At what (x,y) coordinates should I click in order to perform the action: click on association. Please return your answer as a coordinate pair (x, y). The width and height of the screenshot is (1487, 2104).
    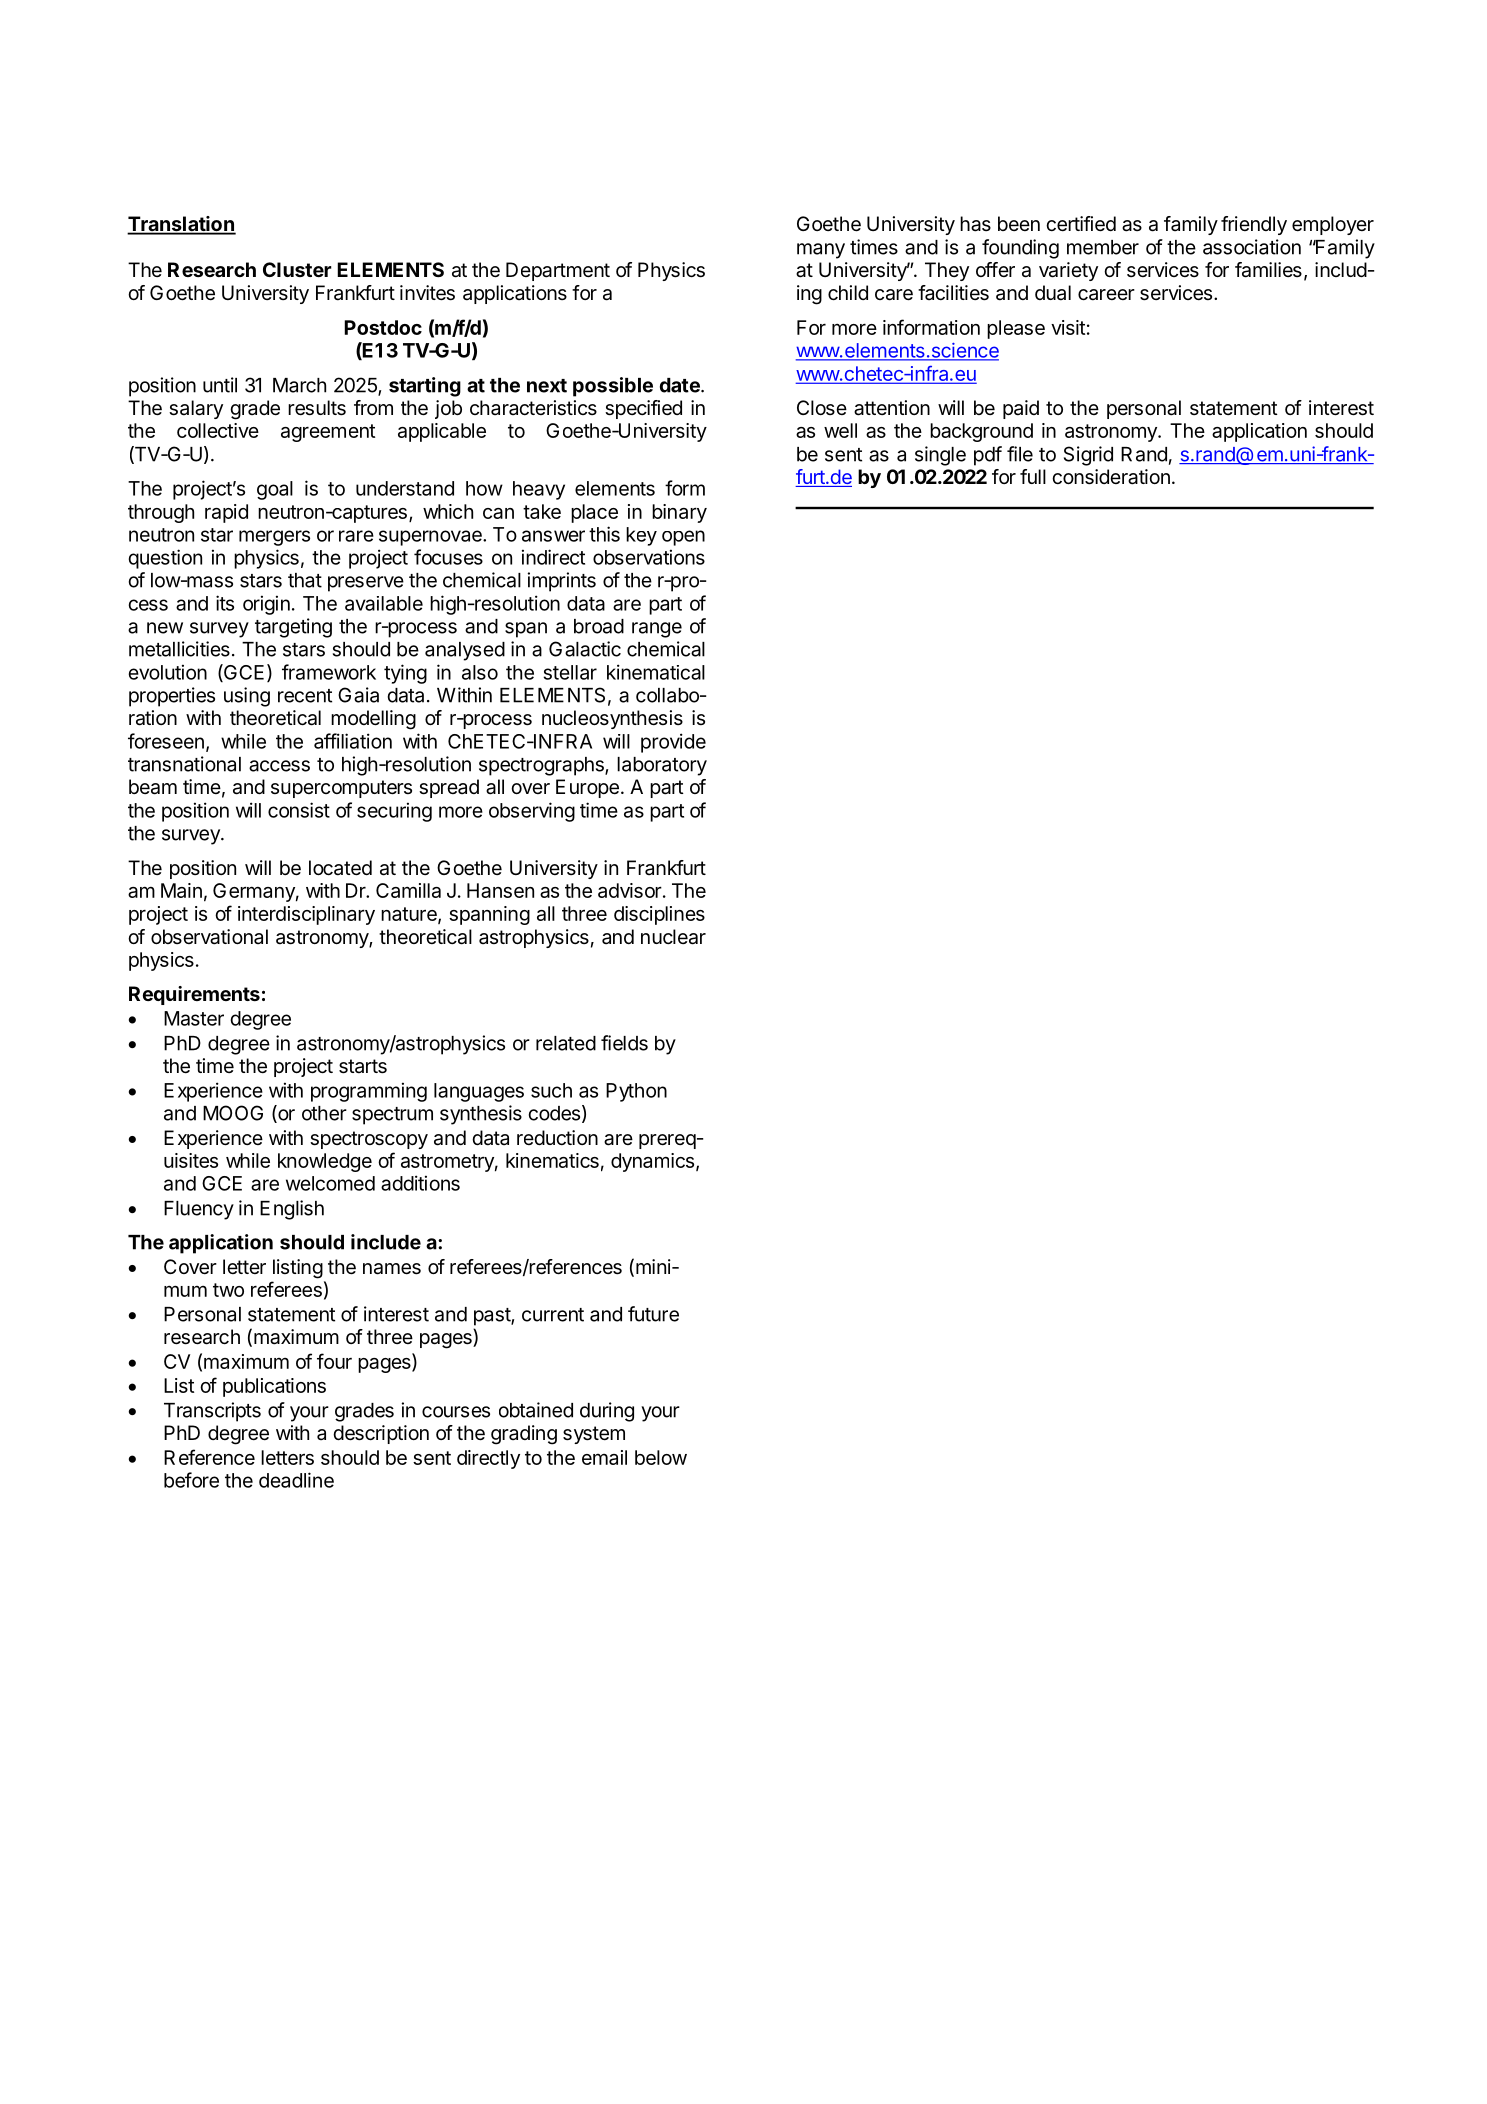
    Looking at the image, I should click on (1252, 247).
